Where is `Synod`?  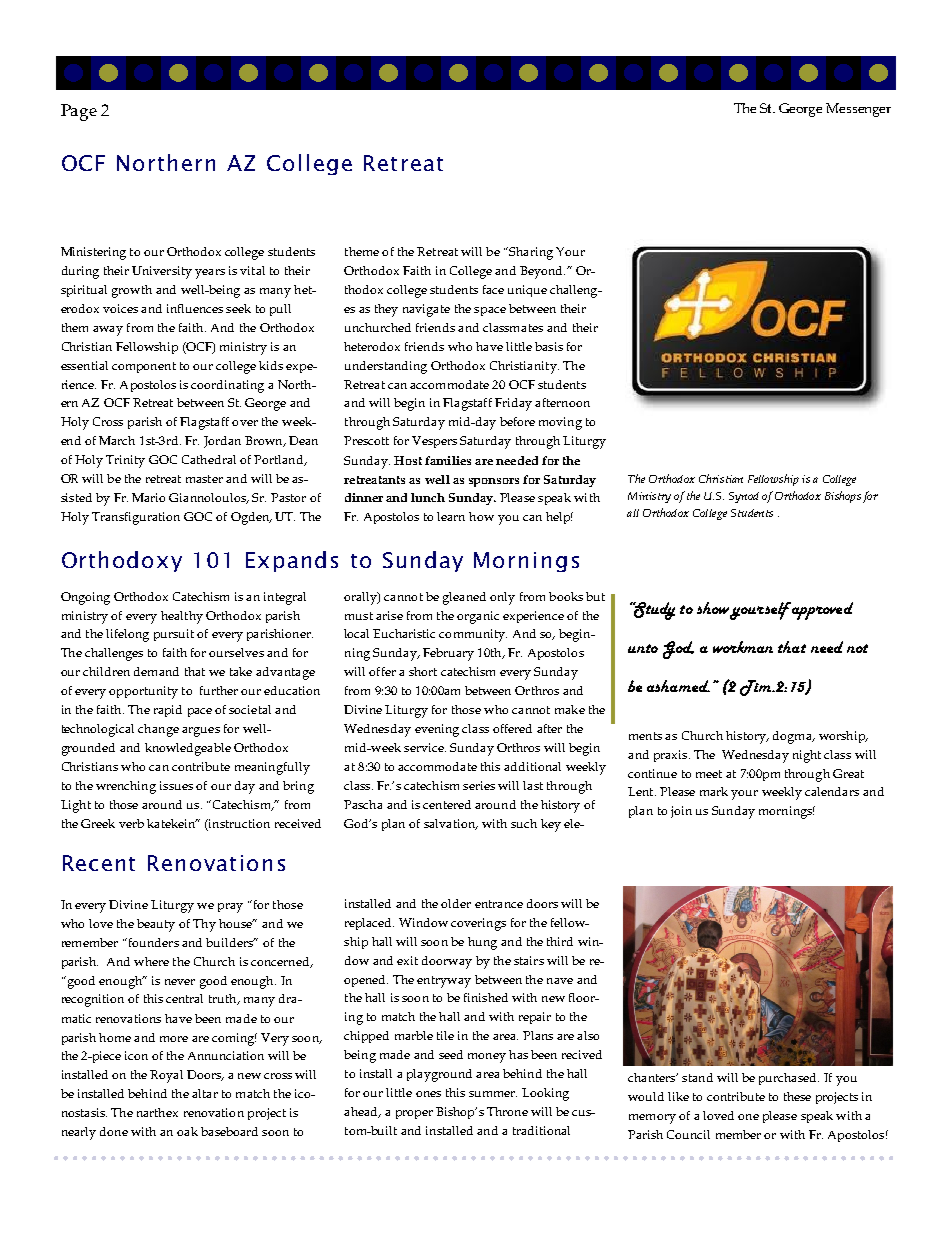
Synod is located at coordinates (744, 497).
